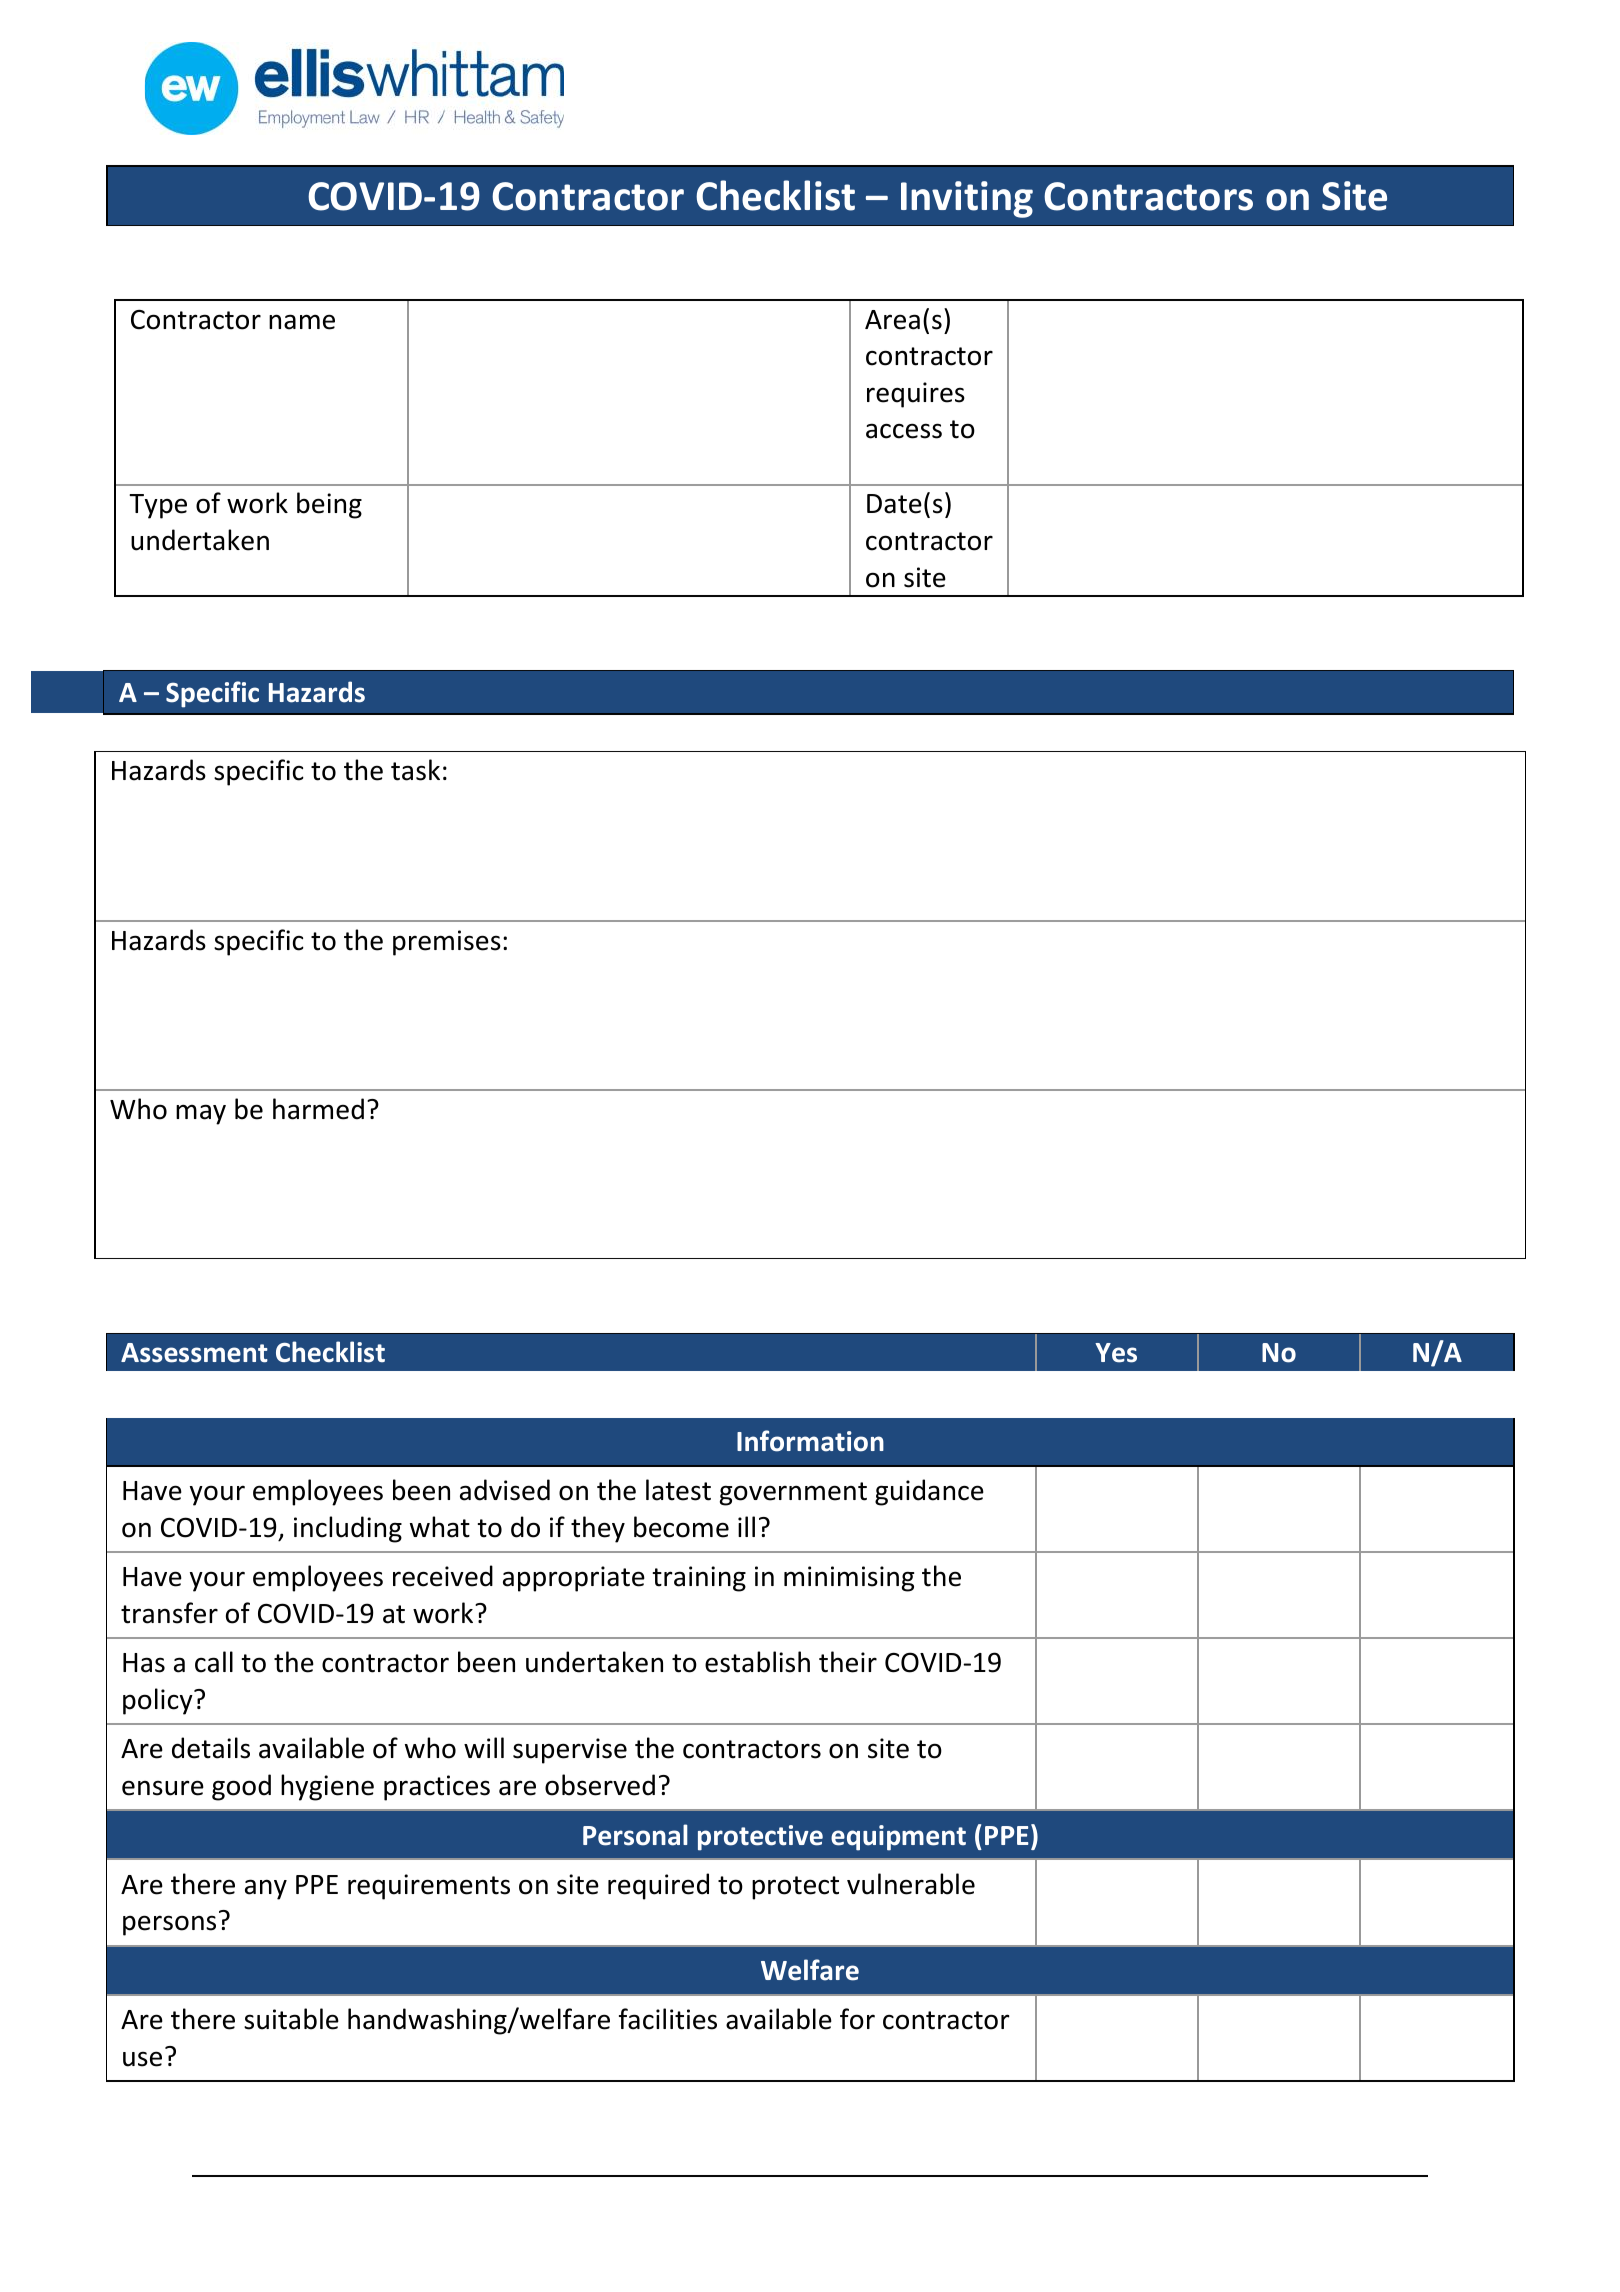  I want to click on premises, so click(447, 943).
